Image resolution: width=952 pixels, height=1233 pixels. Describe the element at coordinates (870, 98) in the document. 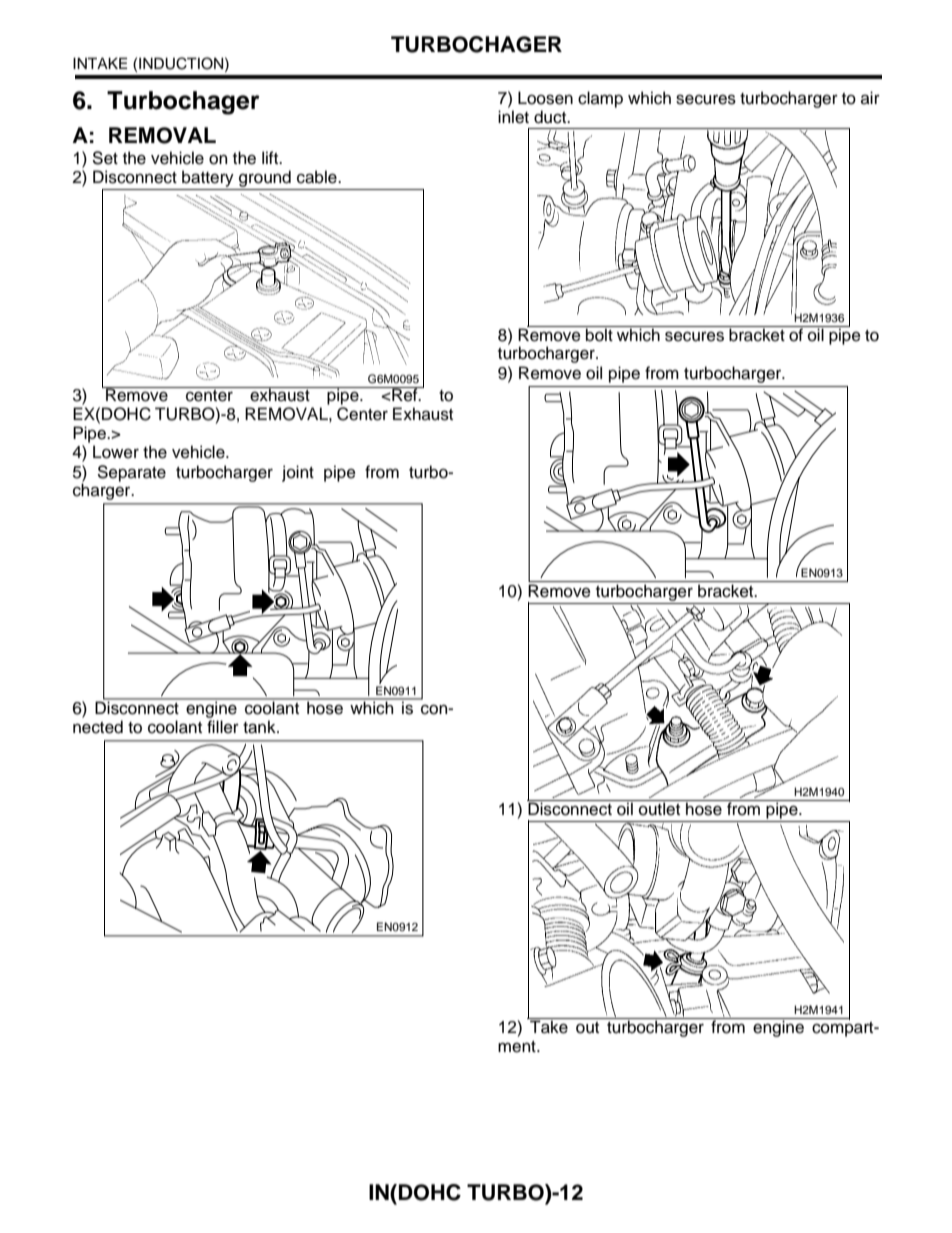

I see `air` at that location.
